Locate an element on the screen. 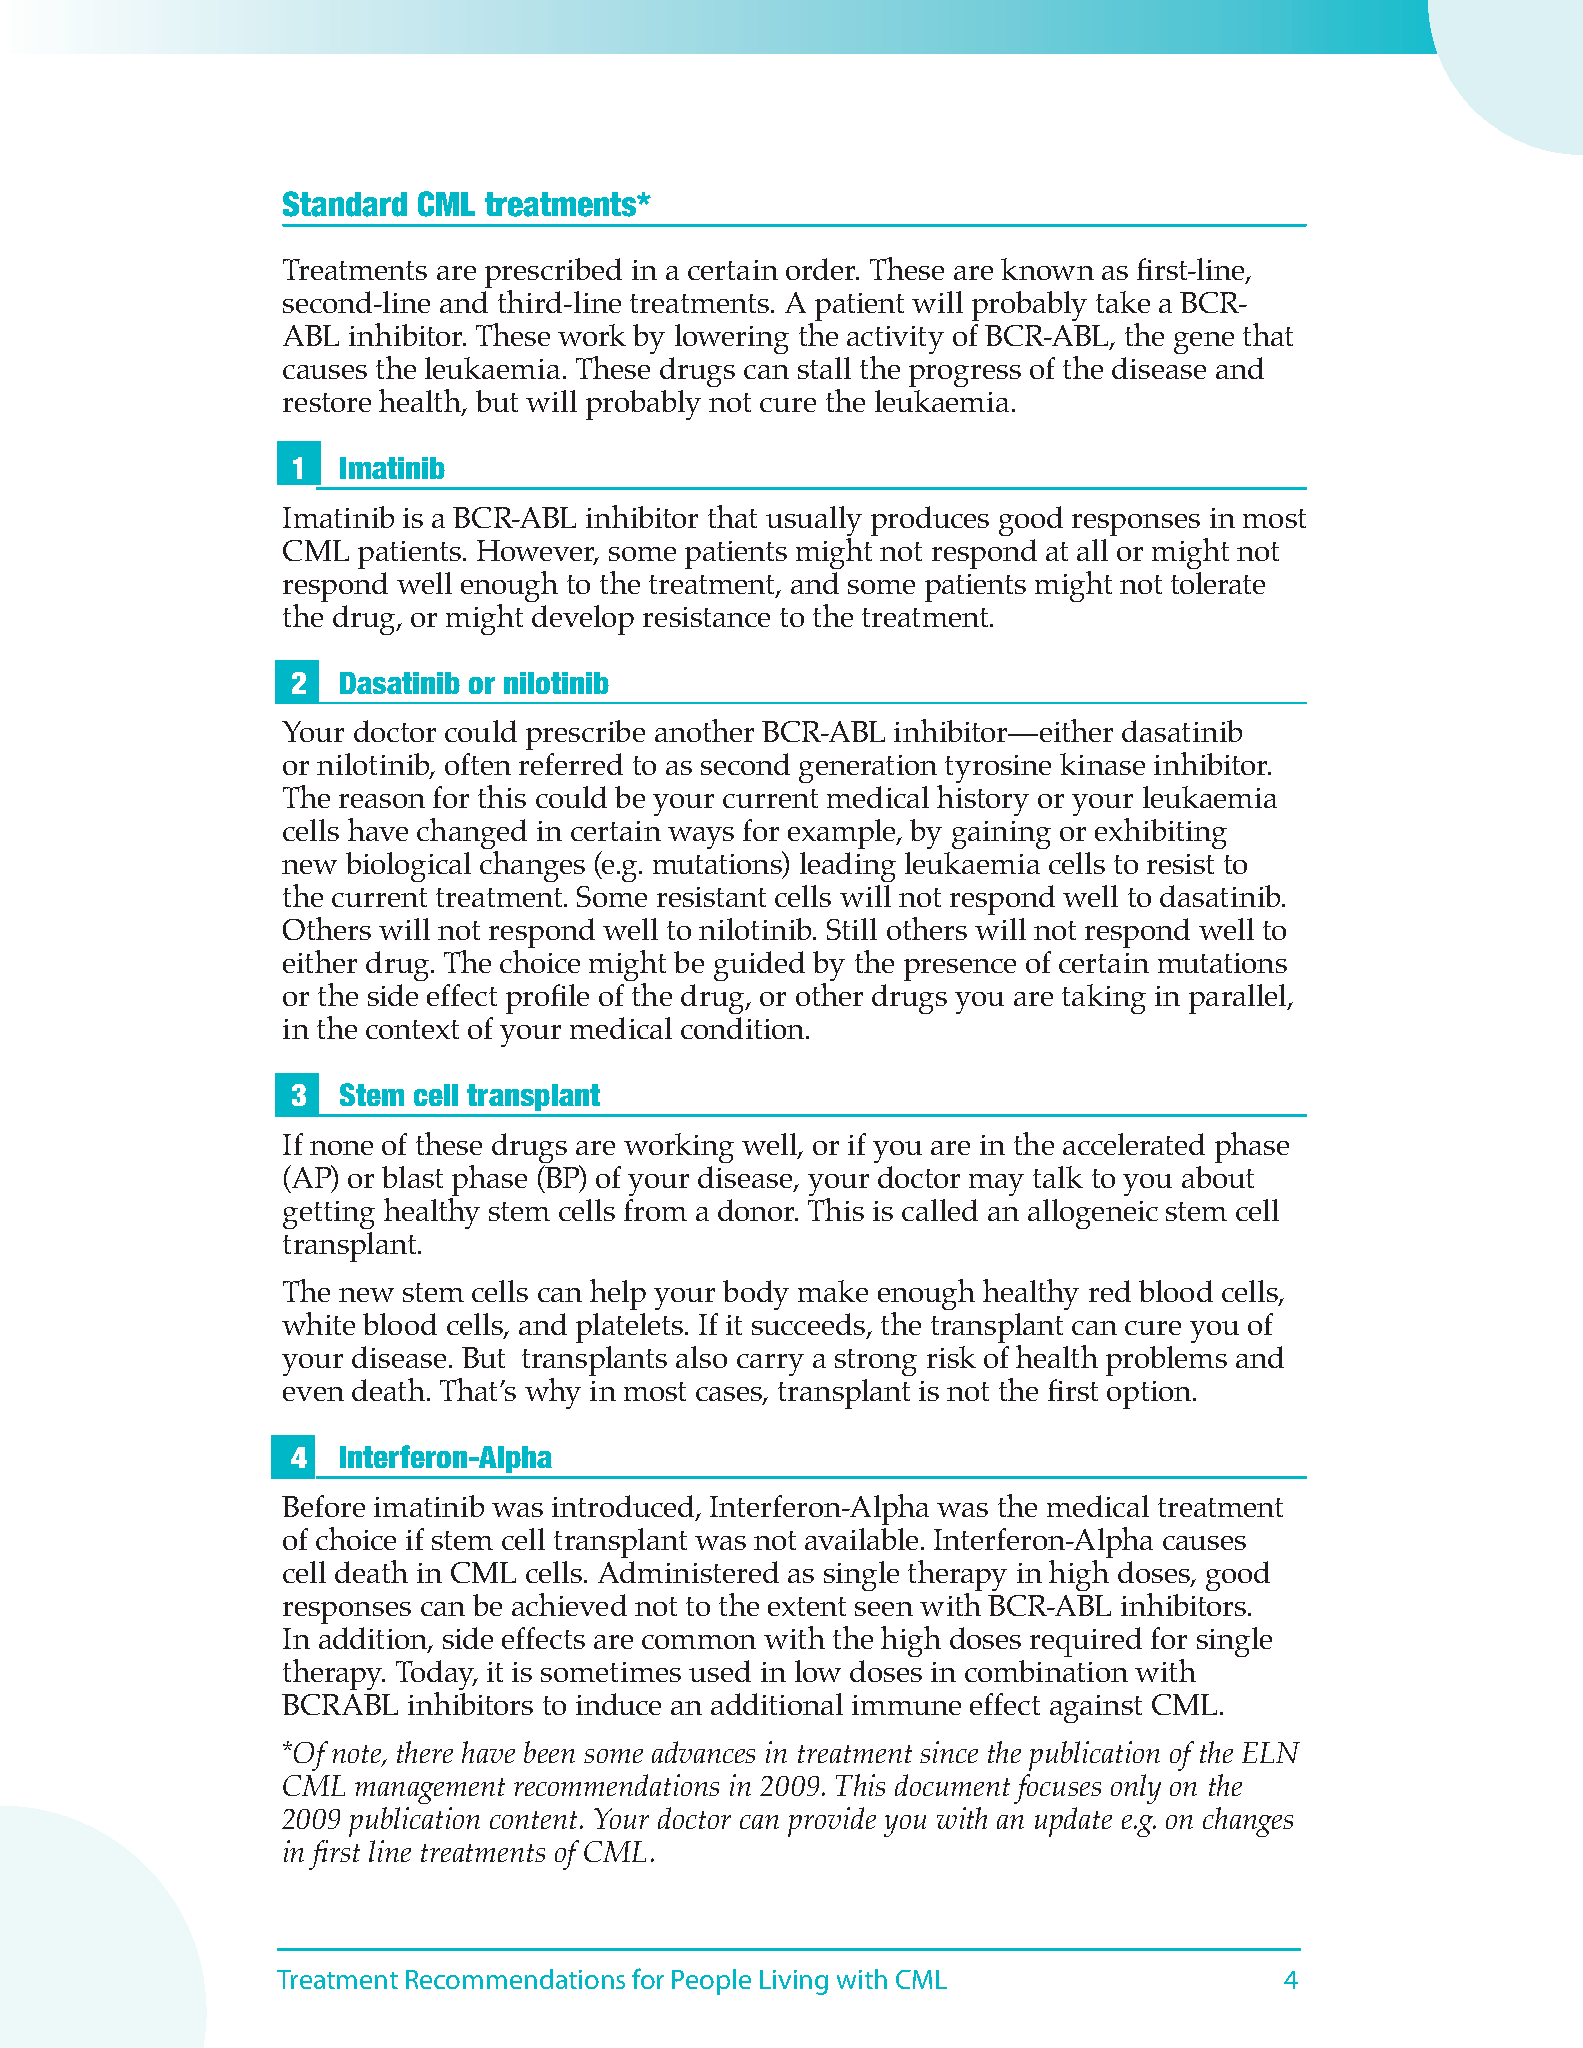  order is located at coordinates (822, 269).
